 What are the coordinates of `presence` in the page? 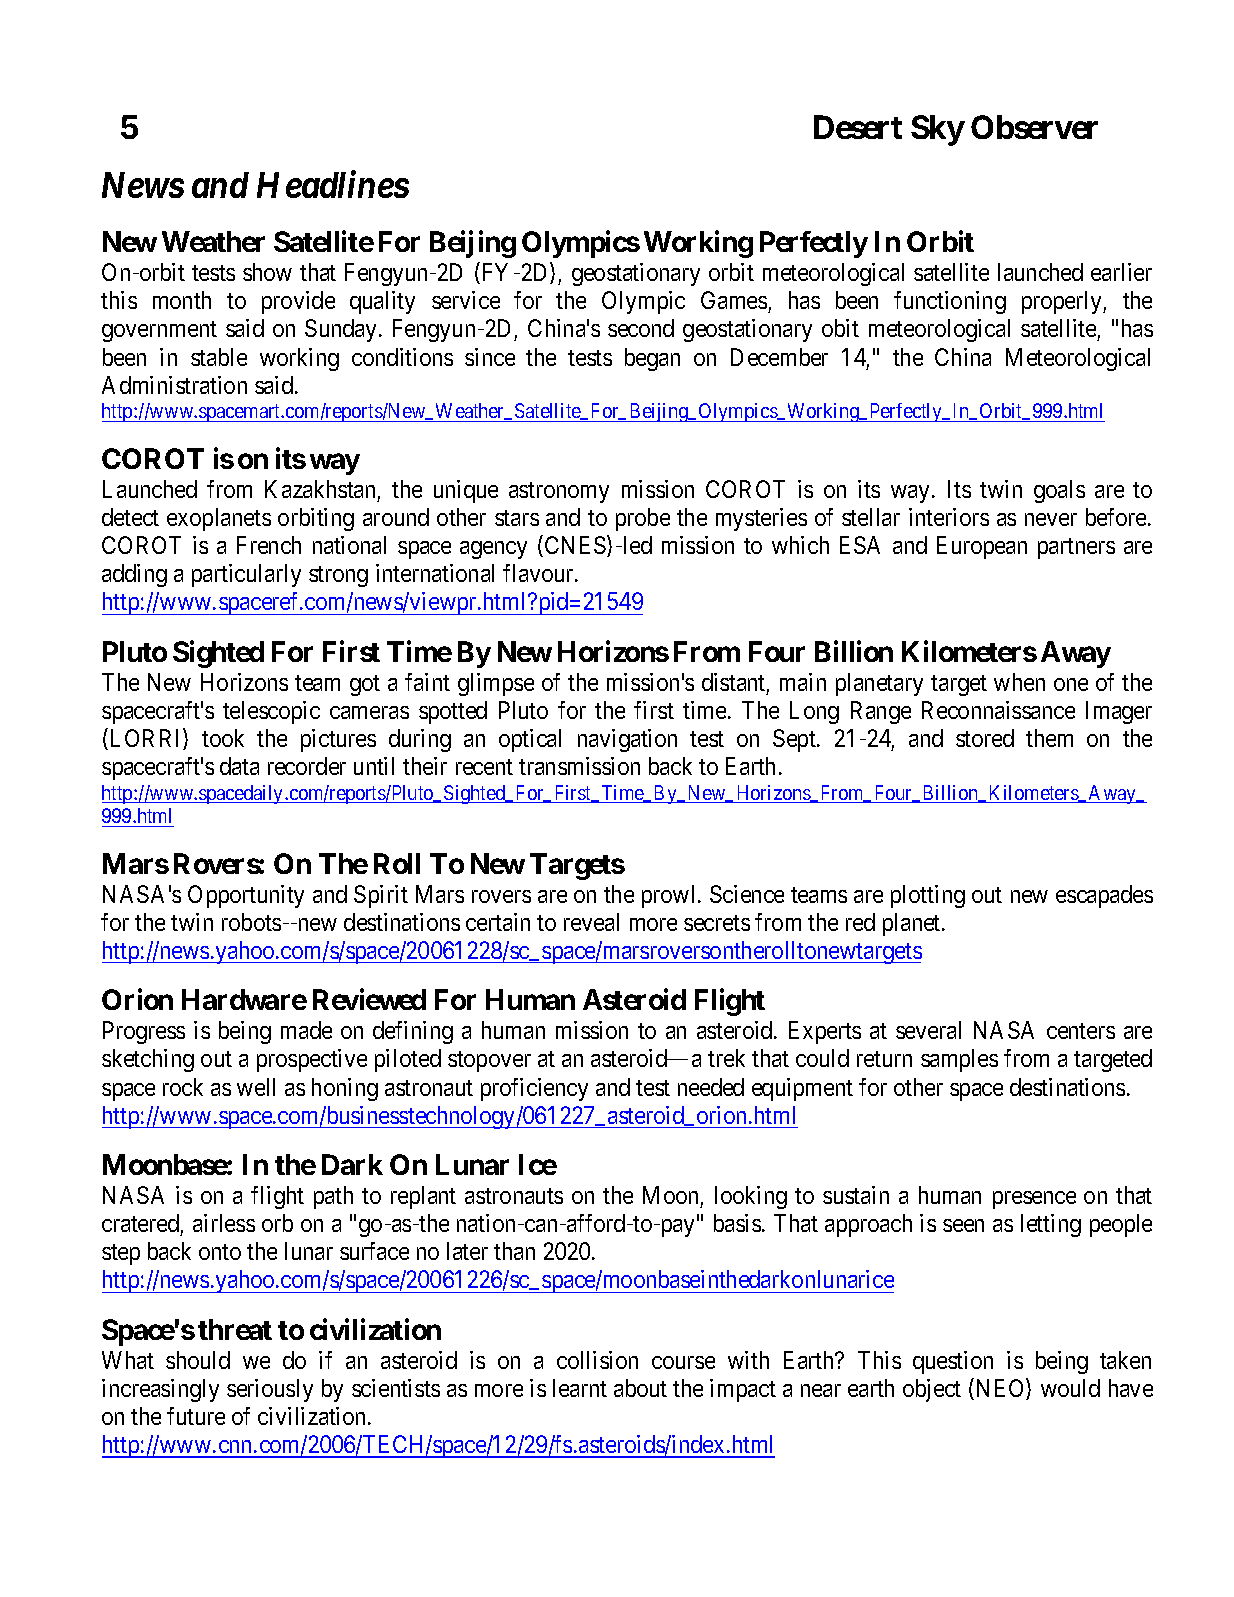 It's located at (1034, 1200).
